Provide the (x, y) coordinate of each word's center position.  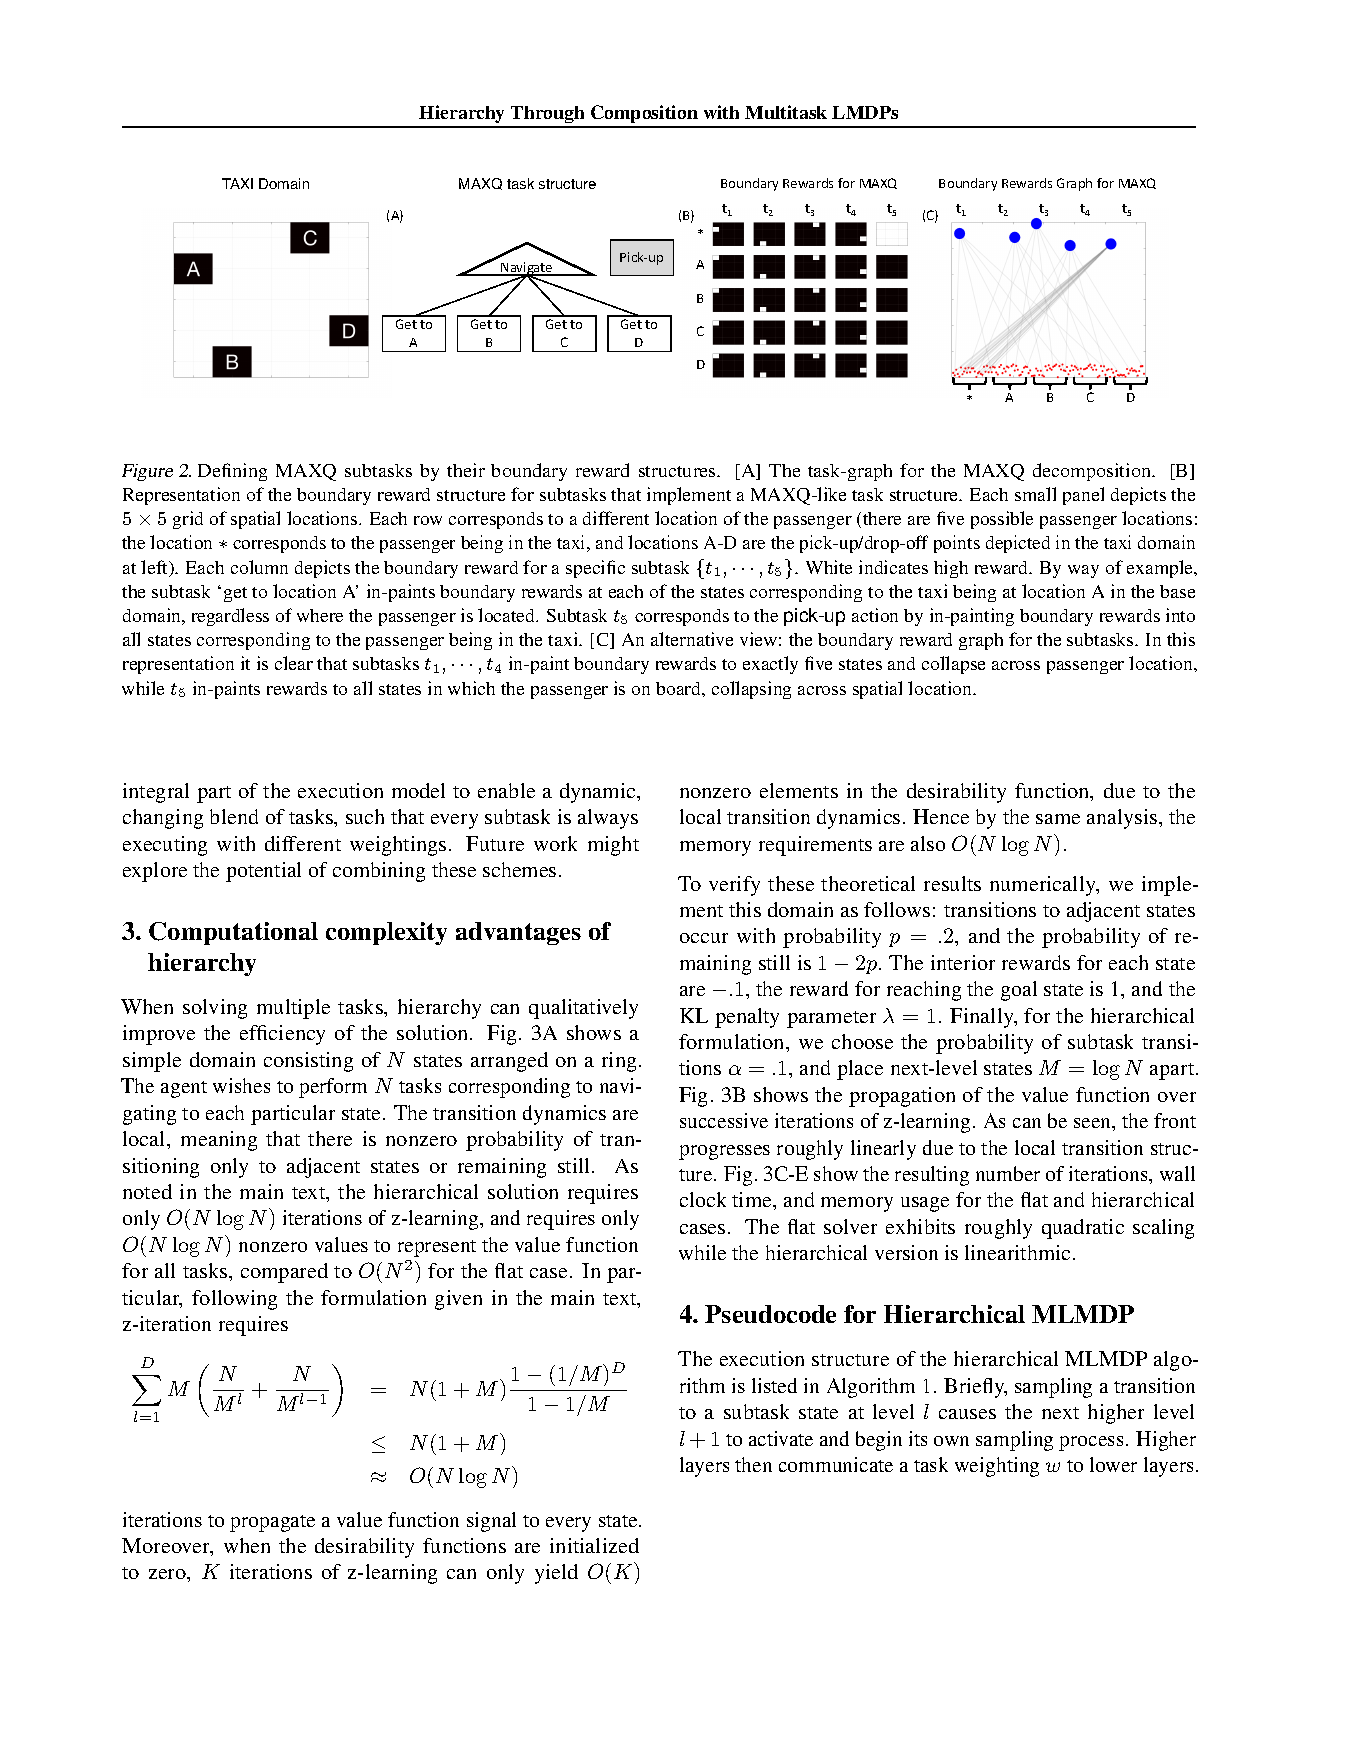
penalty (747, 1018)
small (1035, 494)
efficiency (282, 1035)
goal (1019, 991)
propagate (272, 1523)
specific (595, 569)
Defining (232, 472)
